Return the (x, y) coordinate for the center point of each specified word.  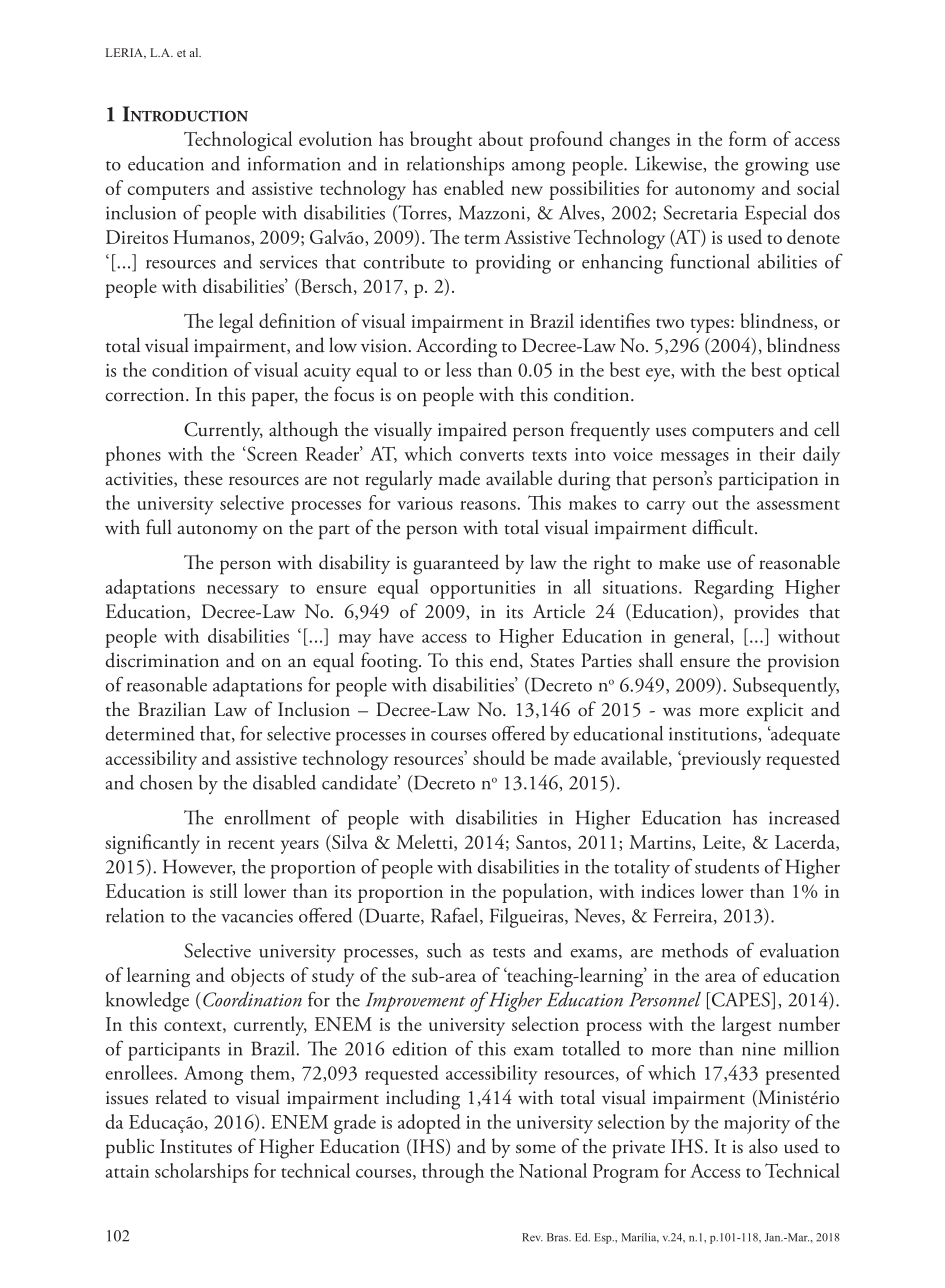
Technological (238, 141)
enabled (474, 187)
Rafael (456, 916)
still (223, 890)
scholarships (201, 1173)
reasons (489, 505)
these (203, 478)
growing (777, 166)
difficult (724, 527)
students (727, 866)
